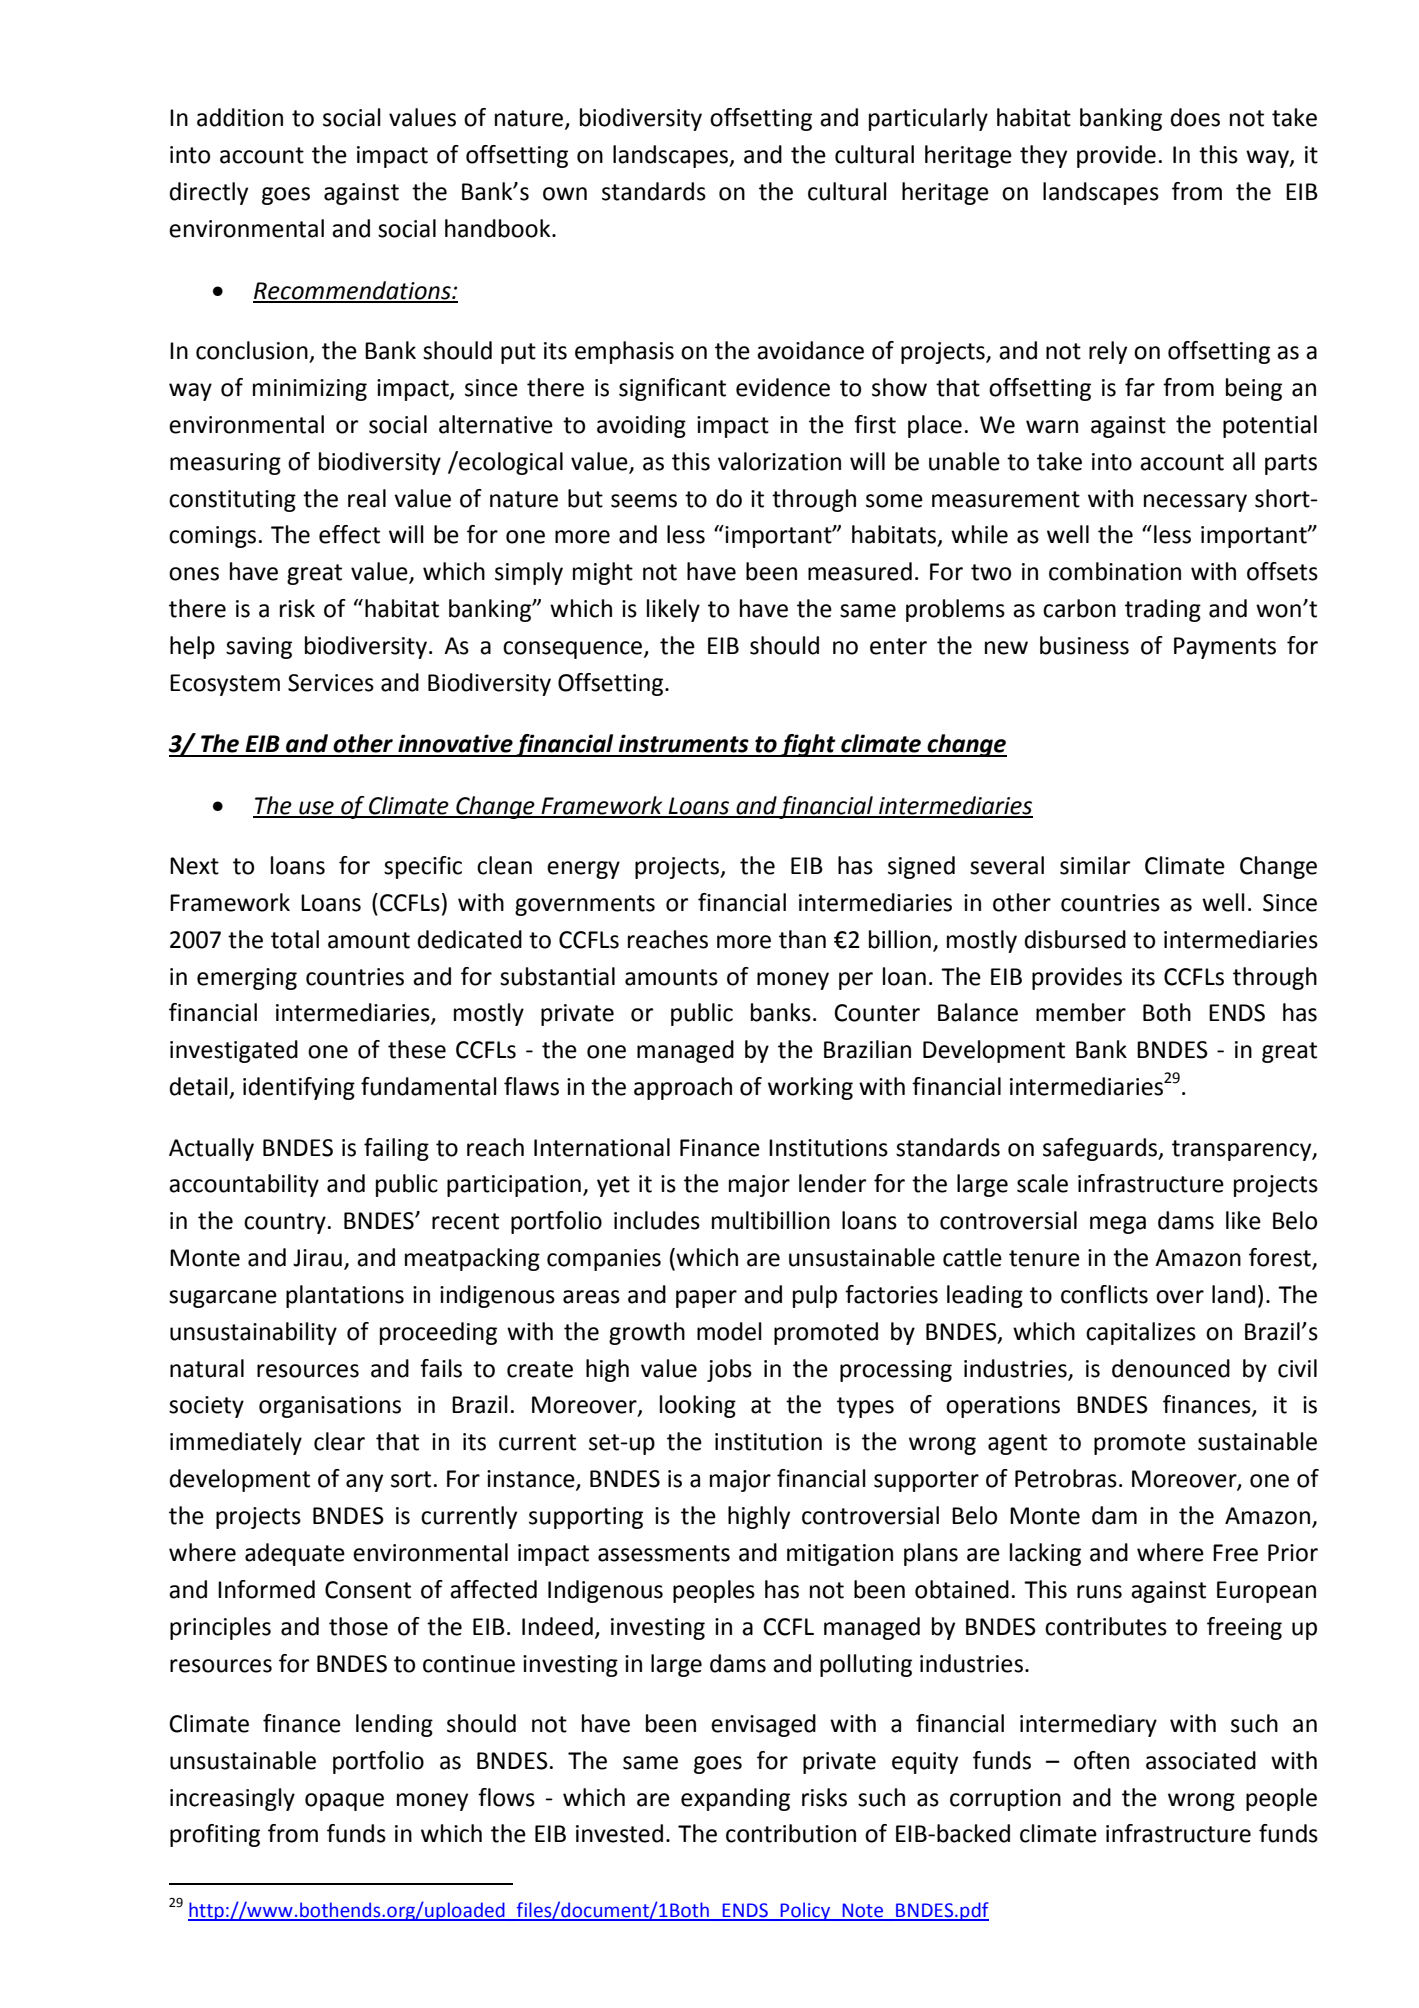 The width and height of the screenshot is (1419, 2008). What do you see at coordinates (565, 194) in the screenshot?
I see `own` at bounding box center [565, 194].
